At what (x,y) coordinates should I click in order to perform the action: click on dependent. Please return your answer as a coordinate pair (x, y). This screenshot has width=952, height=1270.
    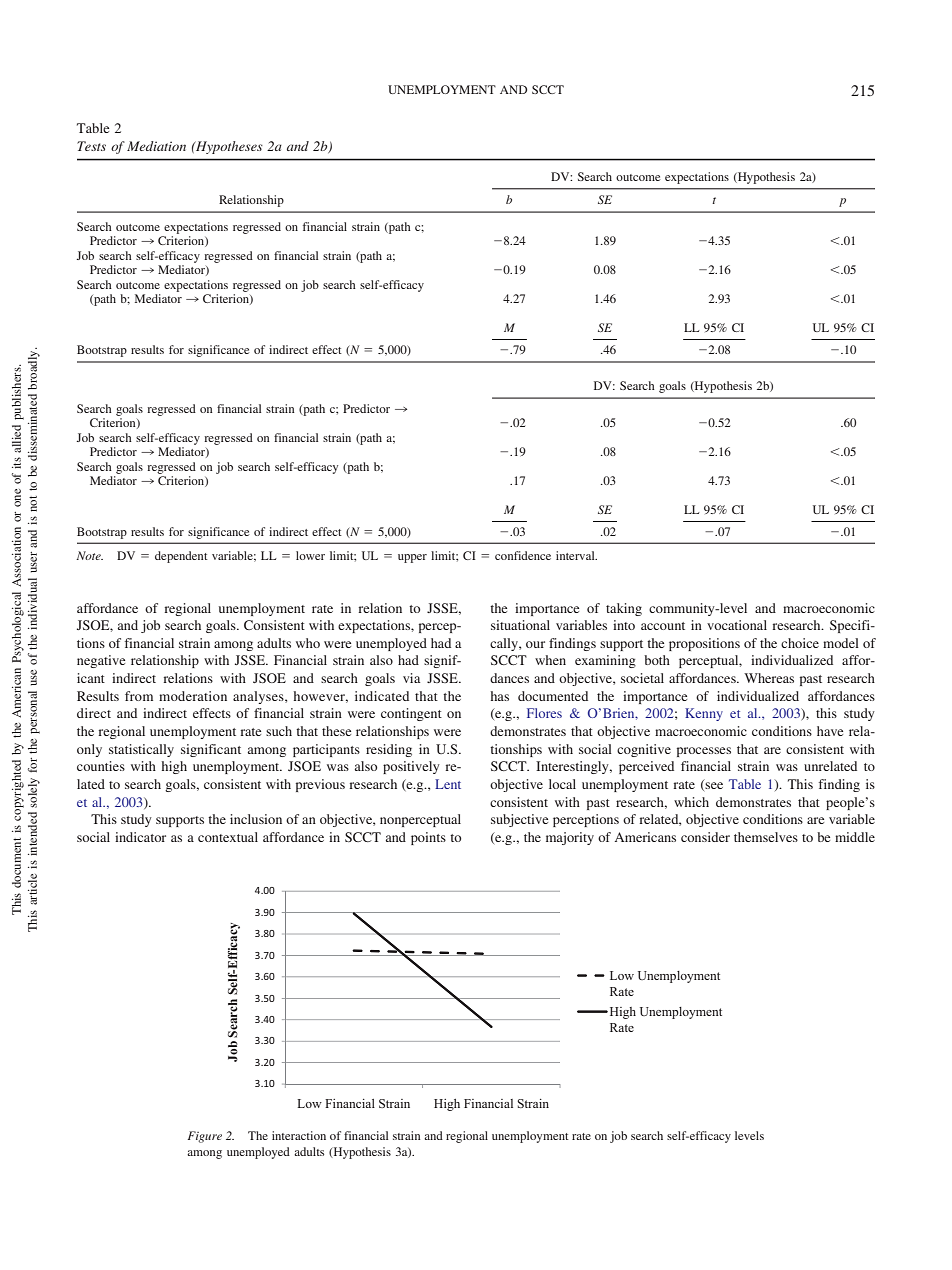
    Looking at the image, I should click on (181, 557).
